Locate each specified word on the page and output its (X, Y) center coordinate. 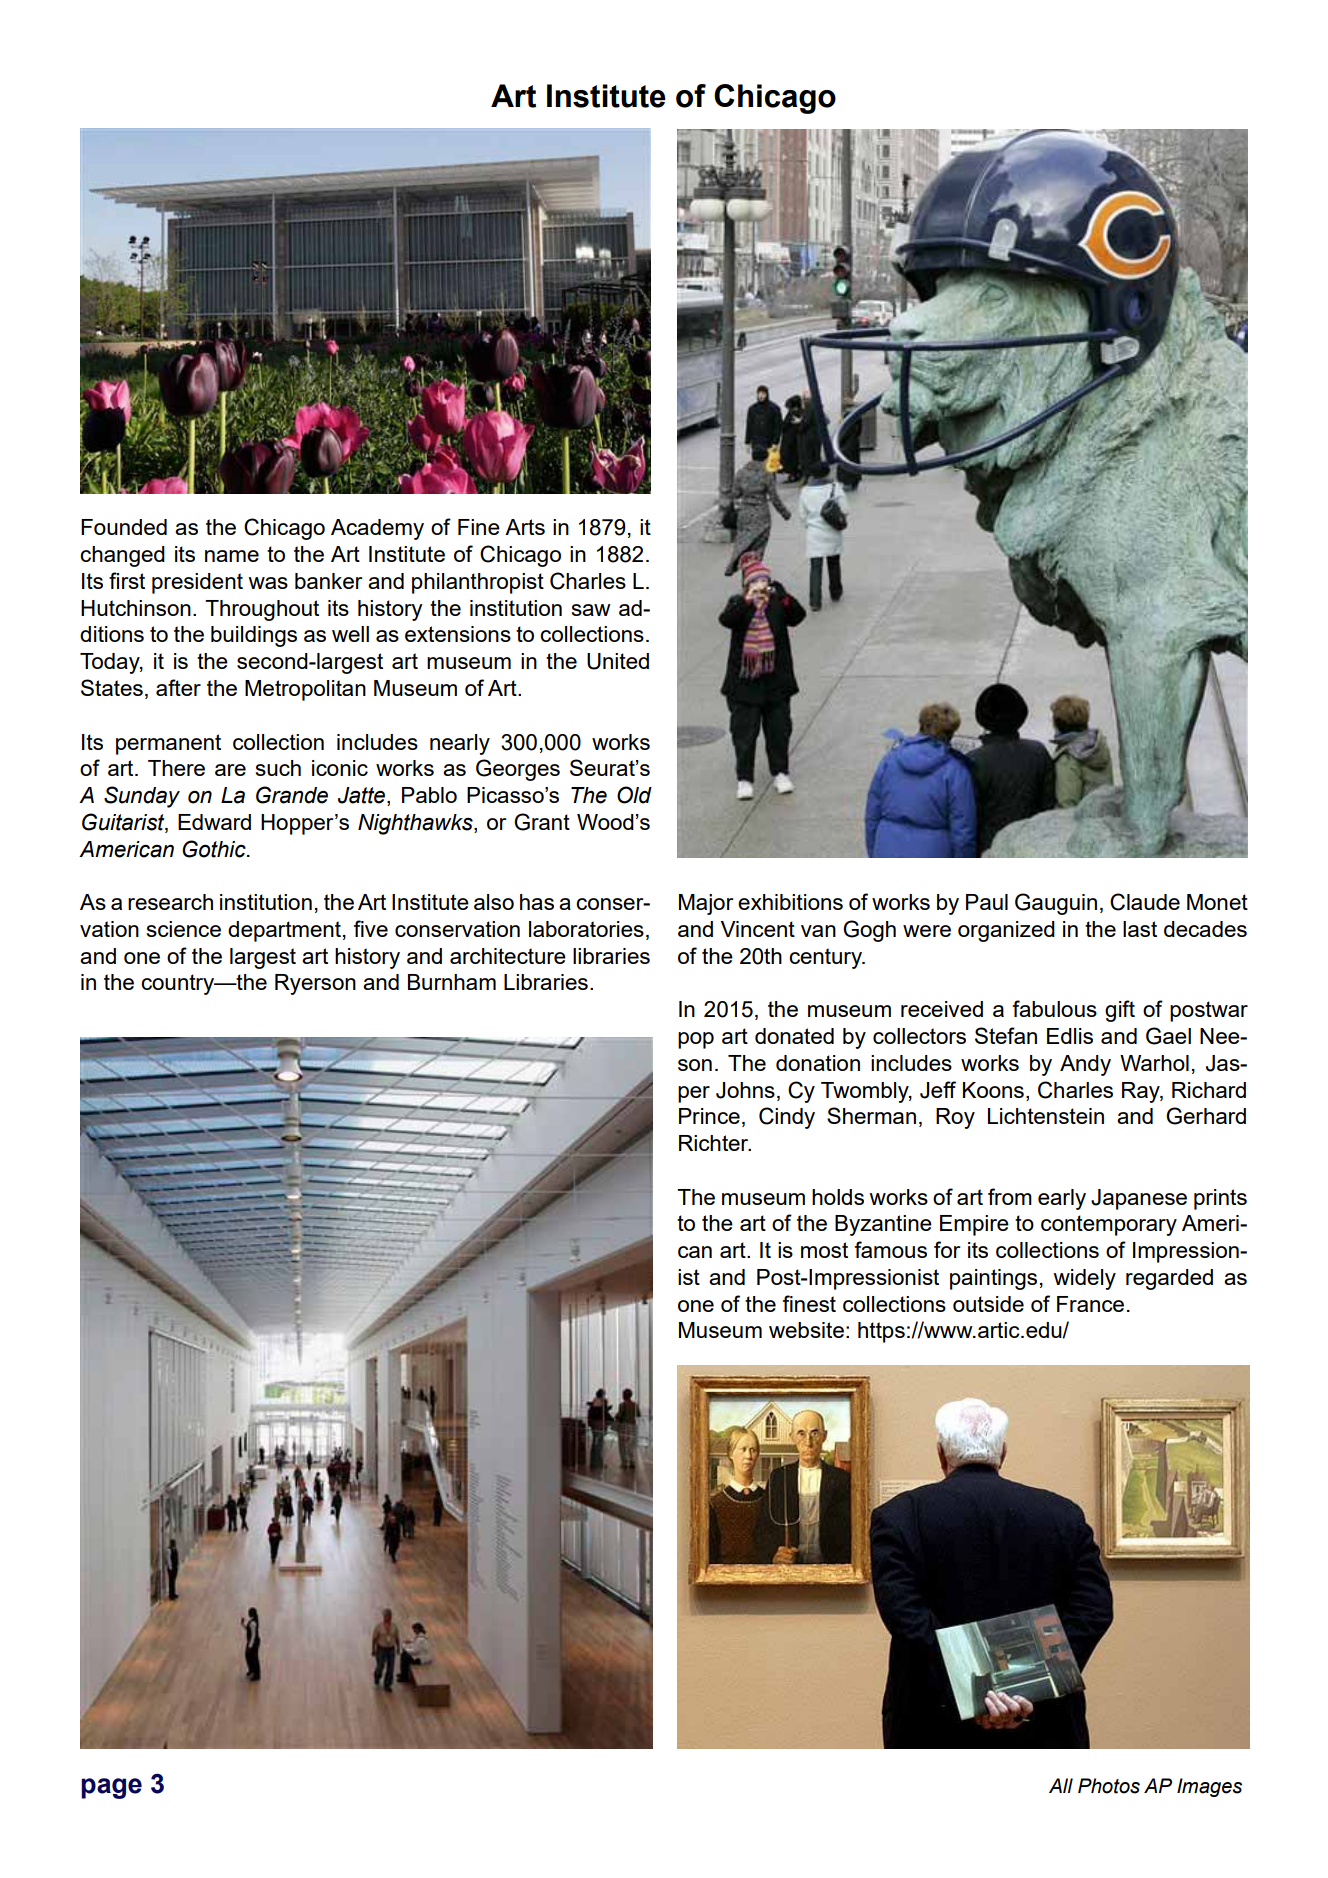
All (1061, 1785)
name (232, 556)
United (618, 661)
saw (591, 610)
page (111, 1788)
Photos (1109, 1786)
